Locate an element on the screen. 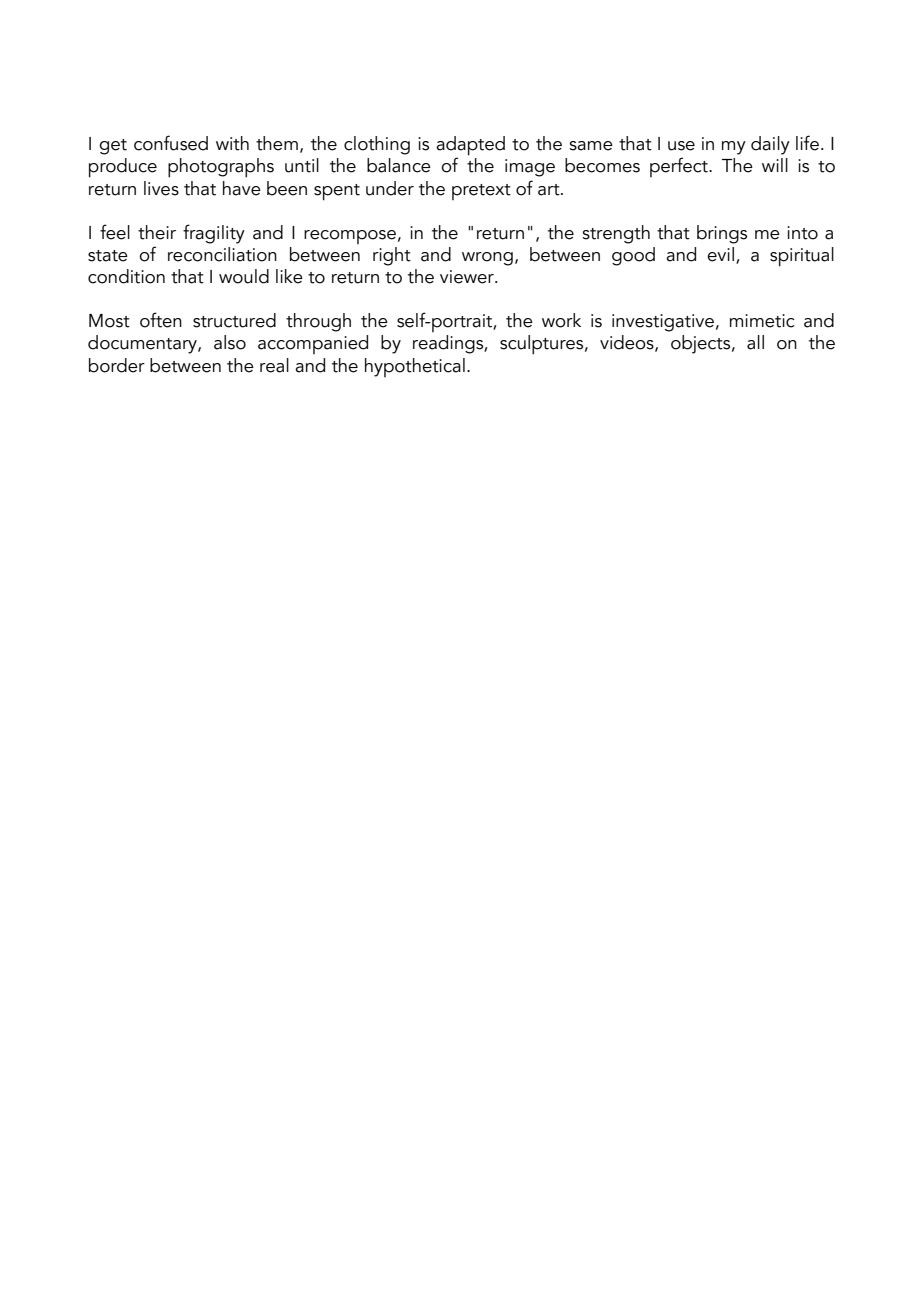 This screenshot has width=924, height=1308. hypothetical is located at coordinates (415, 367).
